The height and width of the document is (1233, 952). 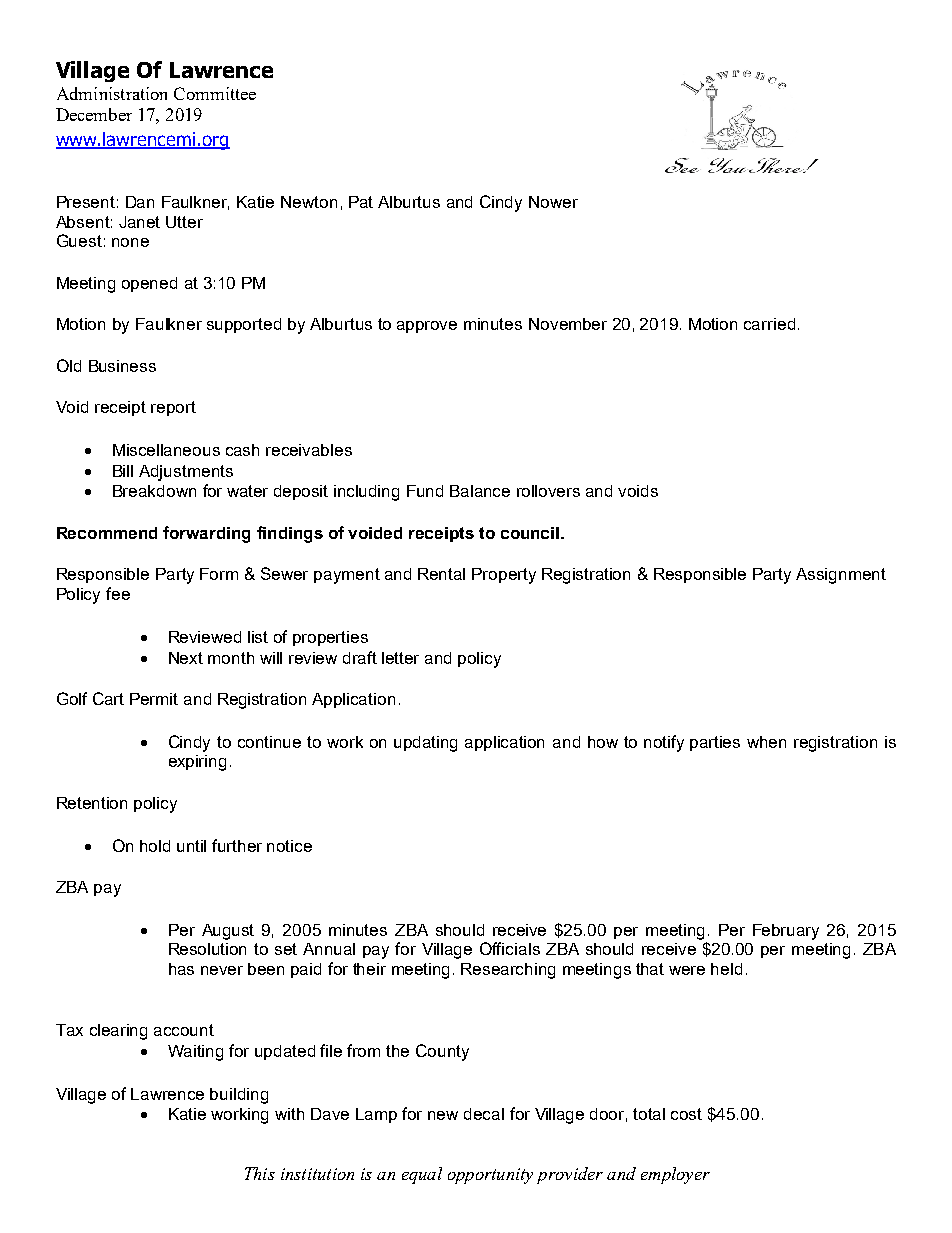 I want to click on Pat, so click(x=361, y=202).
